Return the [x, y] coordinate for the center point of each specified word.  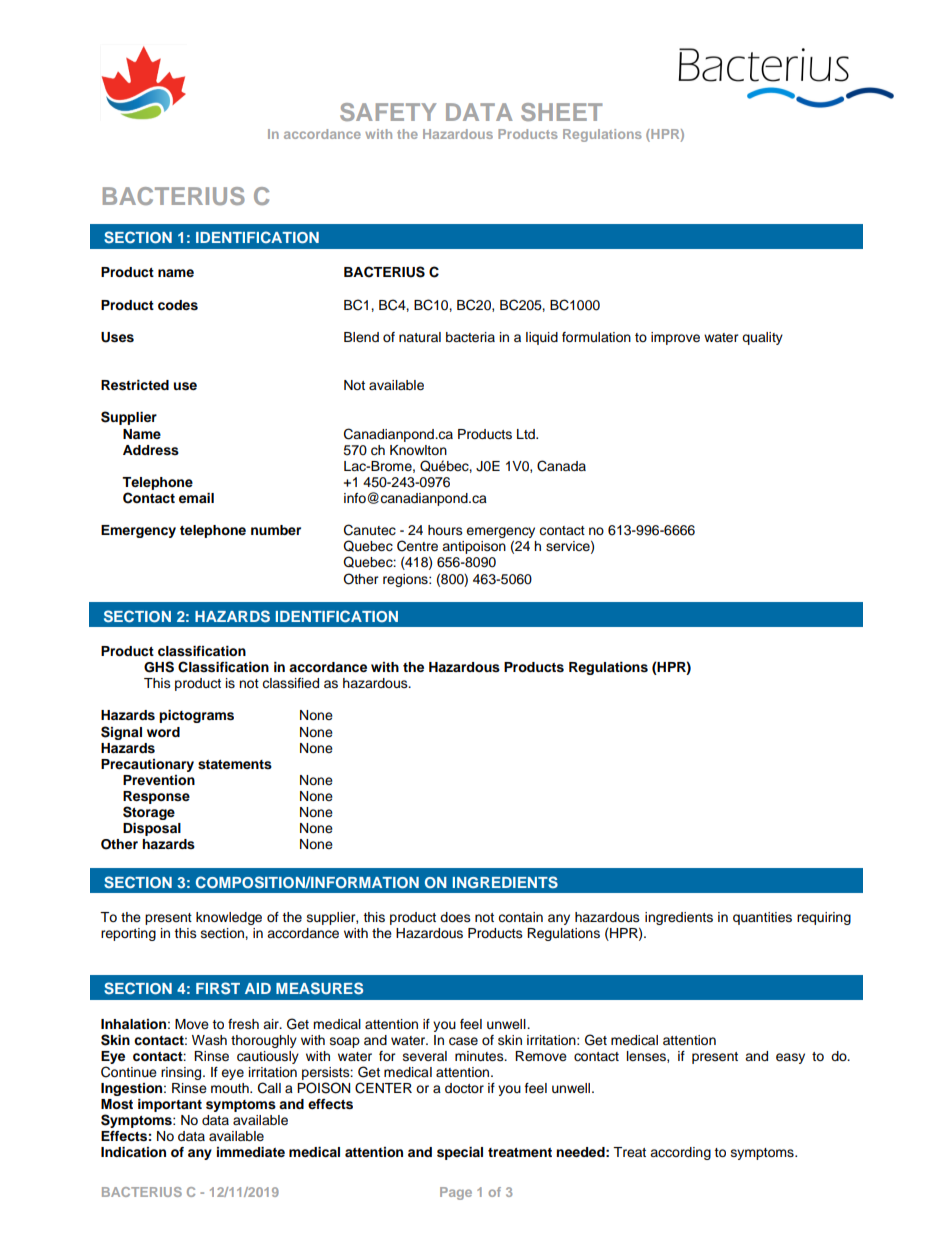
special [460, 1153]
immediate [251, 1152]
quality [762, 338]
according [680, 1153]
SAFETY [388, 112]
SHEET [561, 112]
